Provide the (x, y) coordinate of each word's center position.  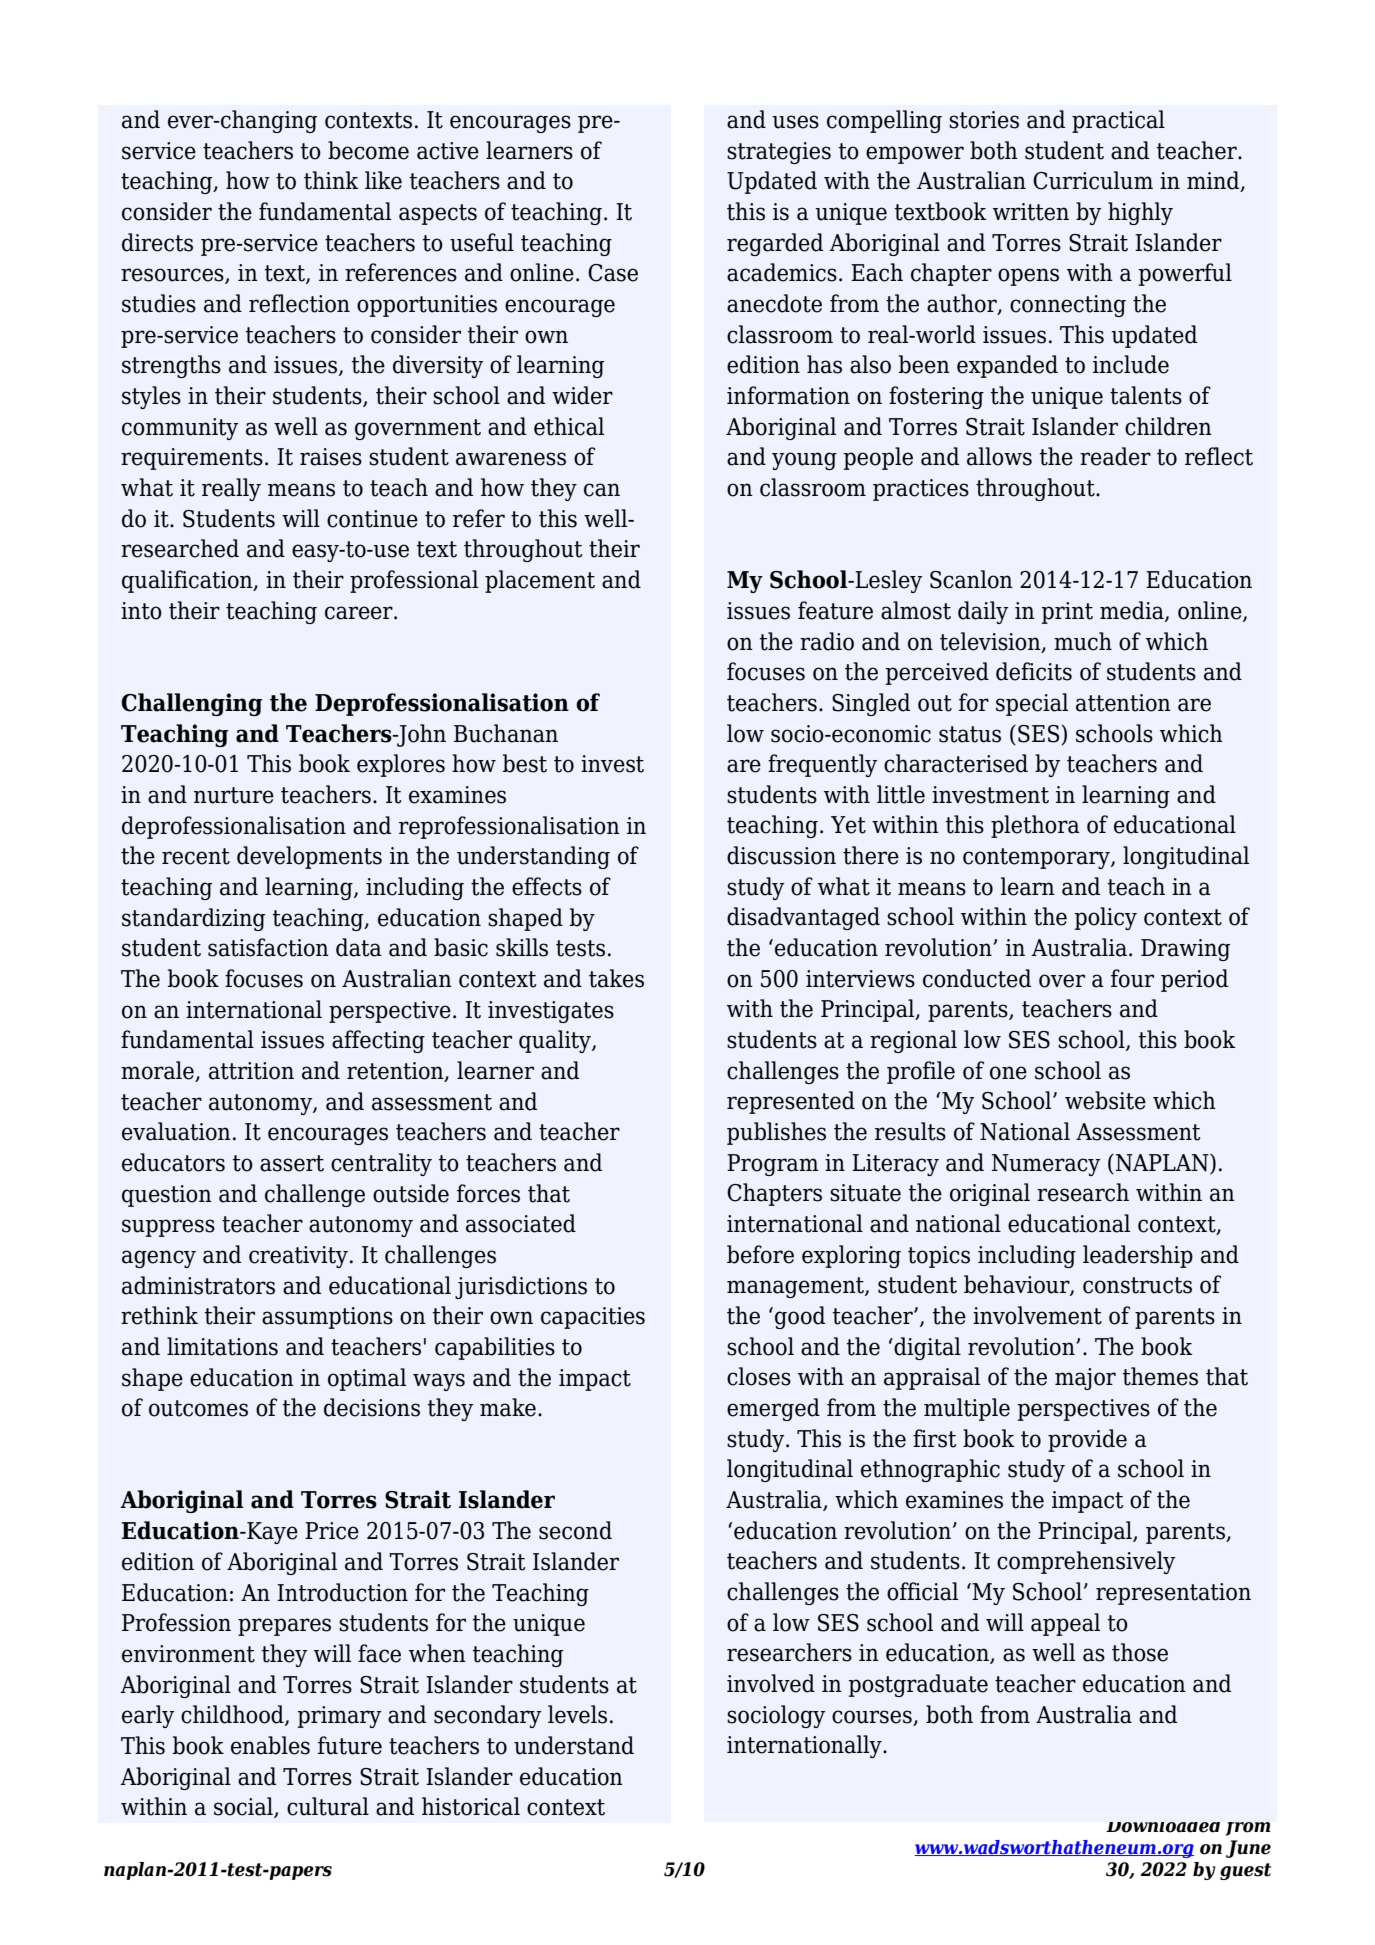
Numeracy (1046, 1165)
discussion (781, 855)
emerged (773, 1409)
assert (292, 1163)
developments (309, 857)
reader (1115, 456)
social (244, 1807)
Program (773, 1165)
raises (331, 457)
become (368, 150)
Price (332, 1531)
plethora (1035, 826)
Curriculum (1093, 180)
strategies (779, 153)
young (804, 461)
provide (1087, 1440)
